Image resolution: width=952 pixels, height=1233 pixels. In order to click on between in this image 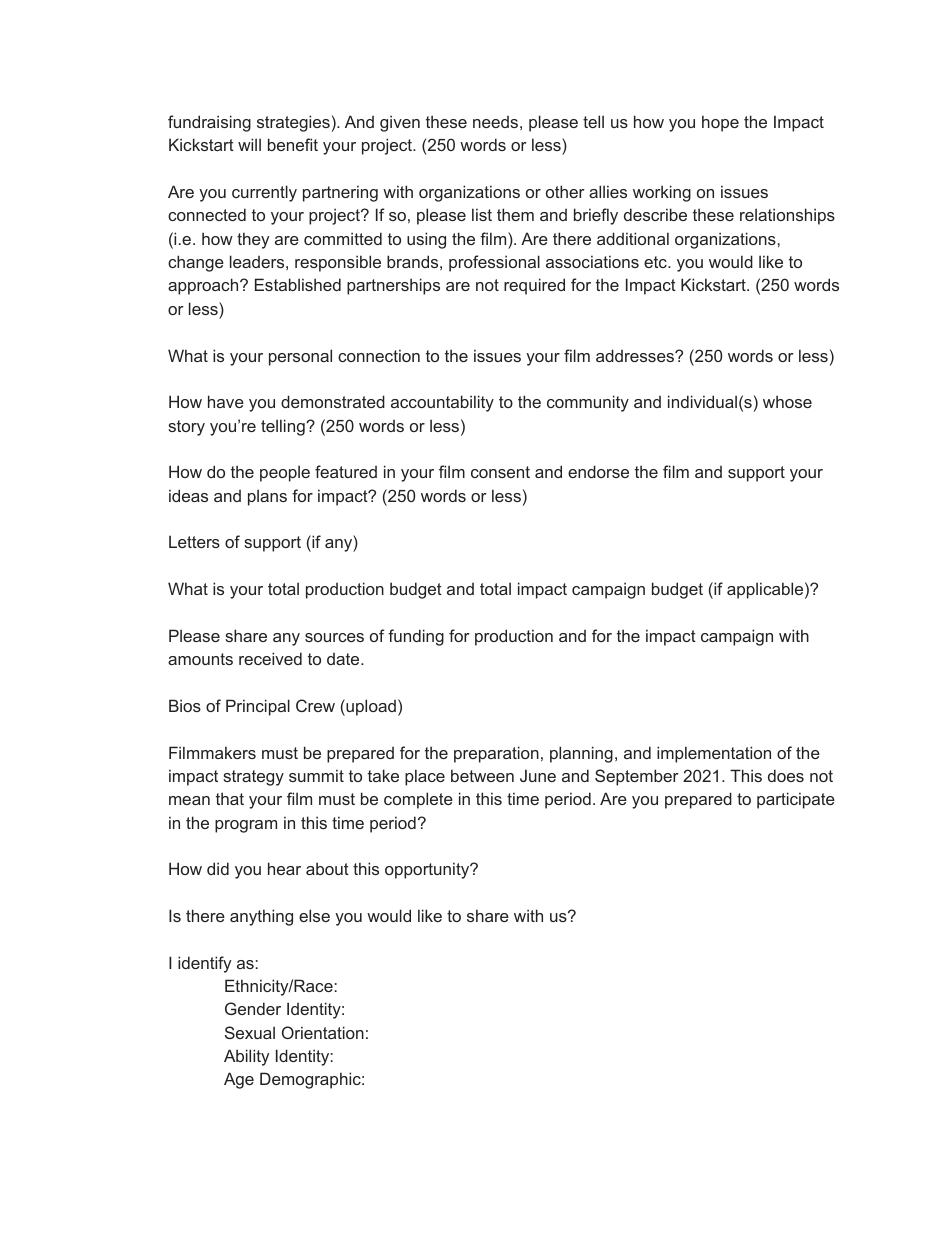, I will do `click(482, 775)`.
